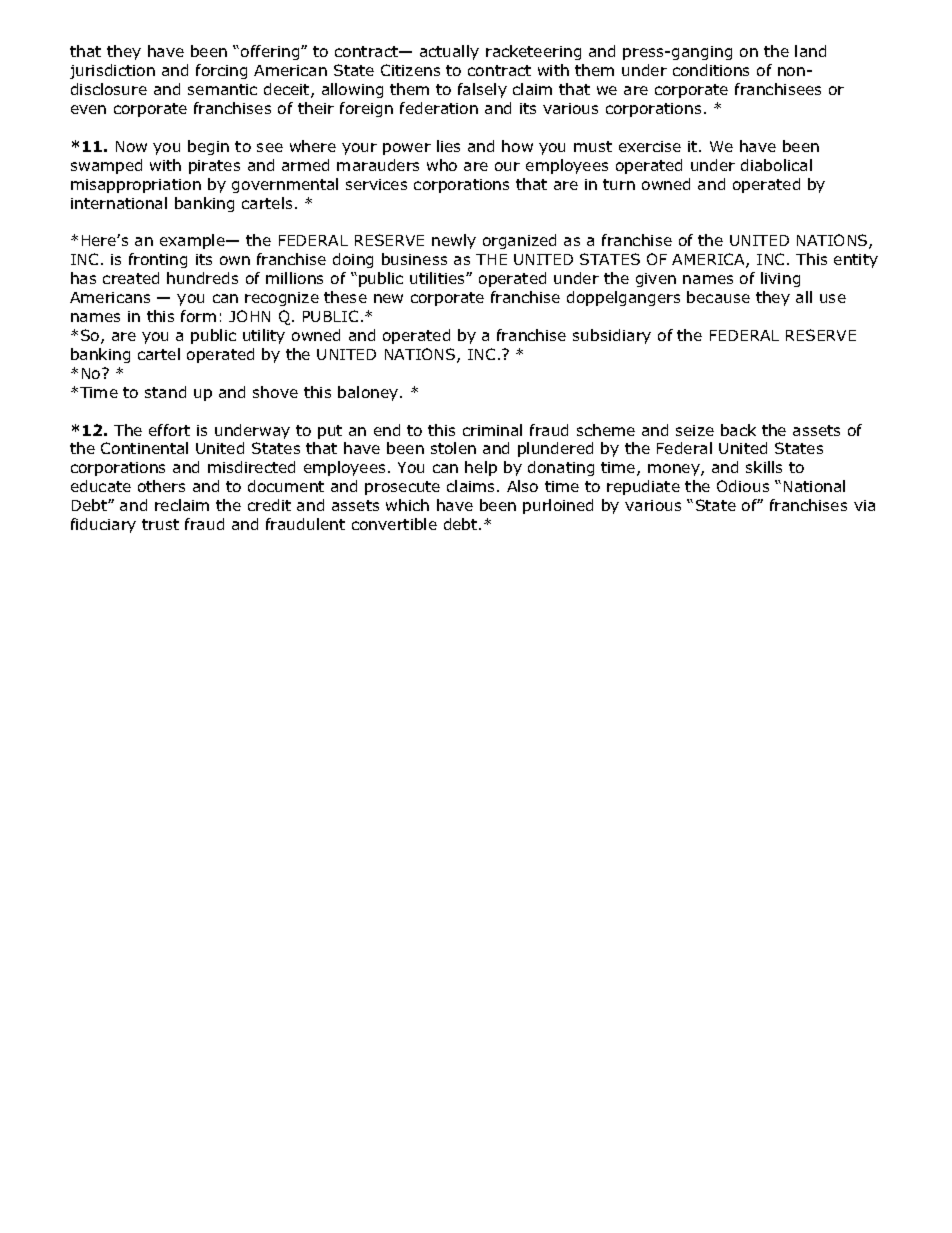 The height and width of the screenshot is (1233, 952). Describe the element at coordinates (214, 167) in the screenshot. I see `pirates` at that location.
